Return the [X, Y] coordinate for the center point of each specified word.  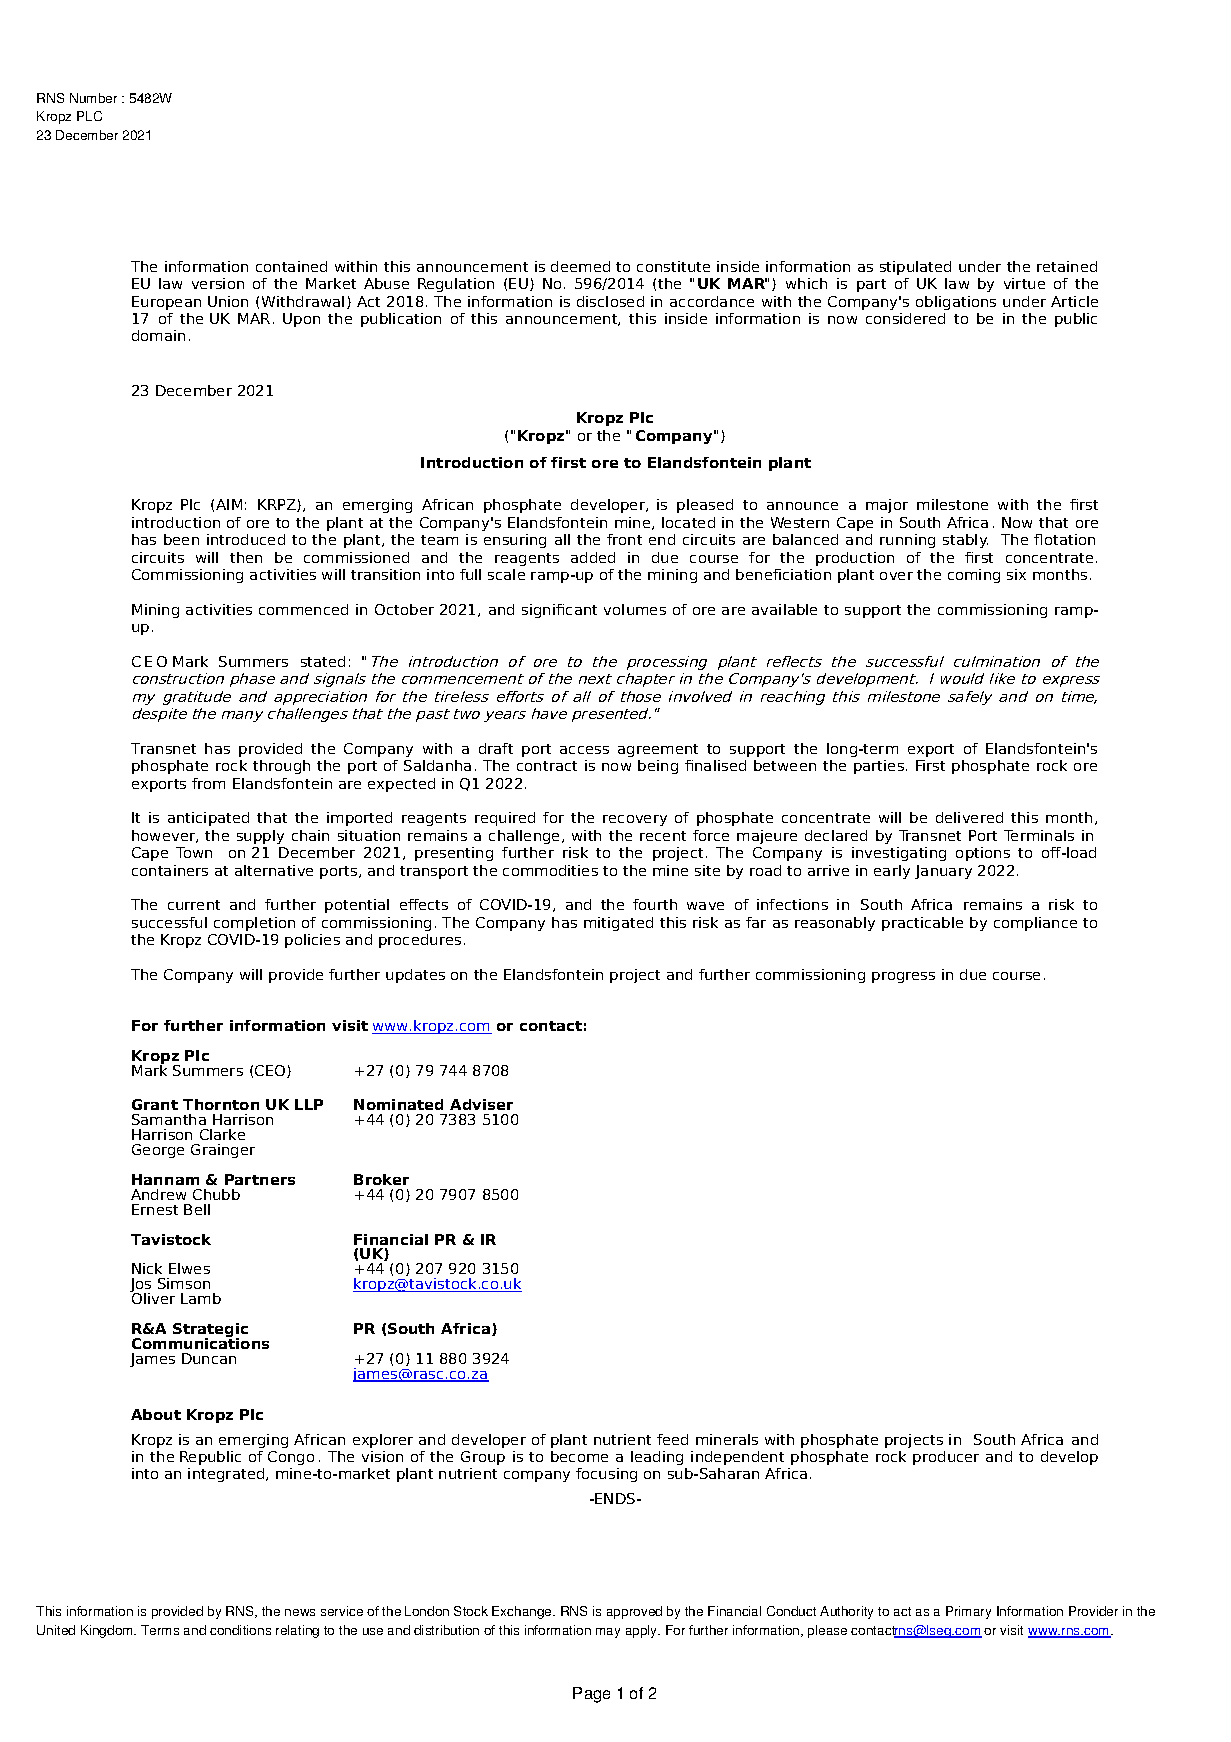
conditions [240, 1630]
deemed [580, 266]
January [943, 872]
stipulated [915, 268]
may [608, 1633]
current [194, 905]
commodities [550, 870]
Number [93, 98]
